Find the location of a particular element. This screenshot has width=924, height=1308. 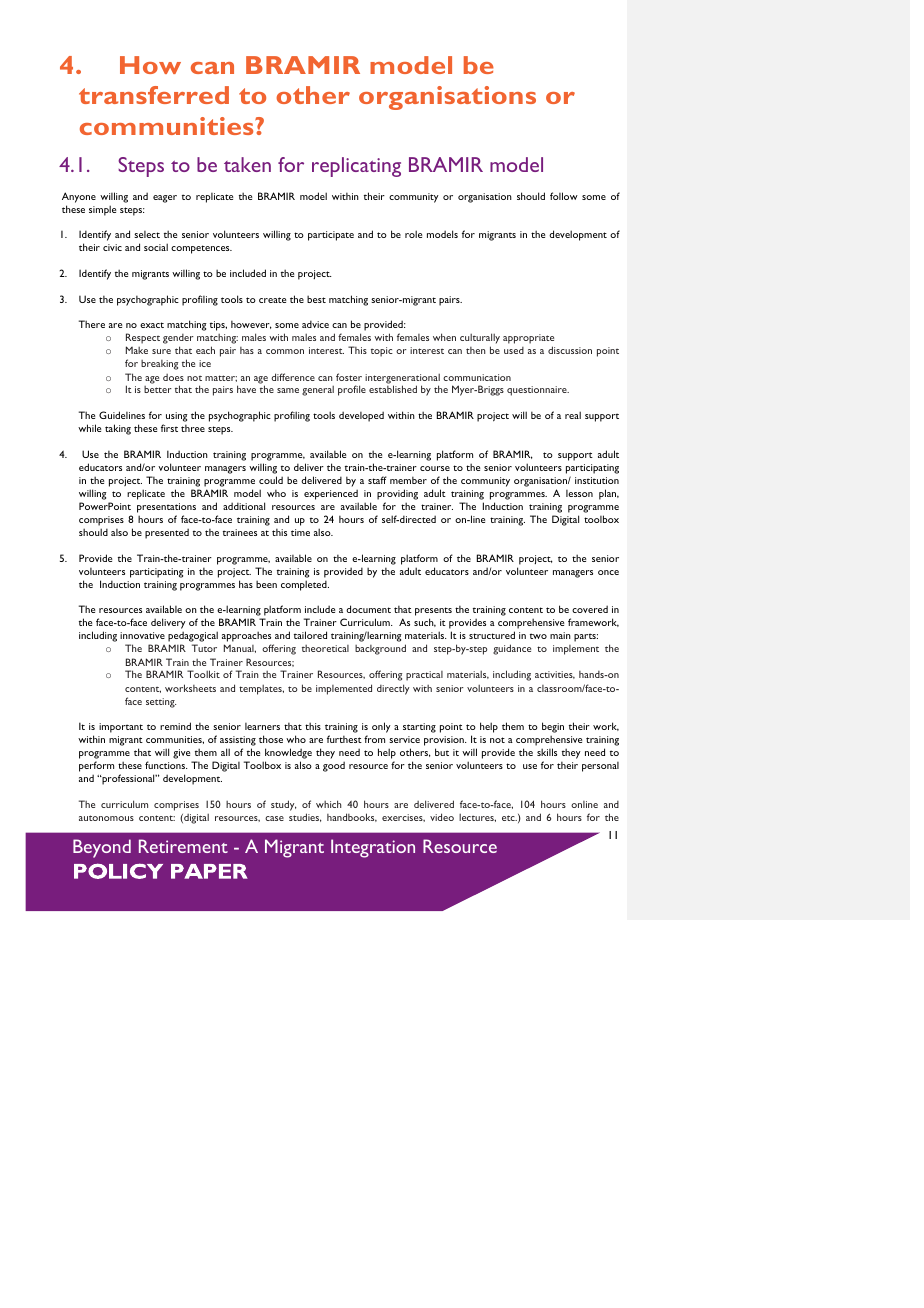

experienced is located at coordinates (331, 494).
